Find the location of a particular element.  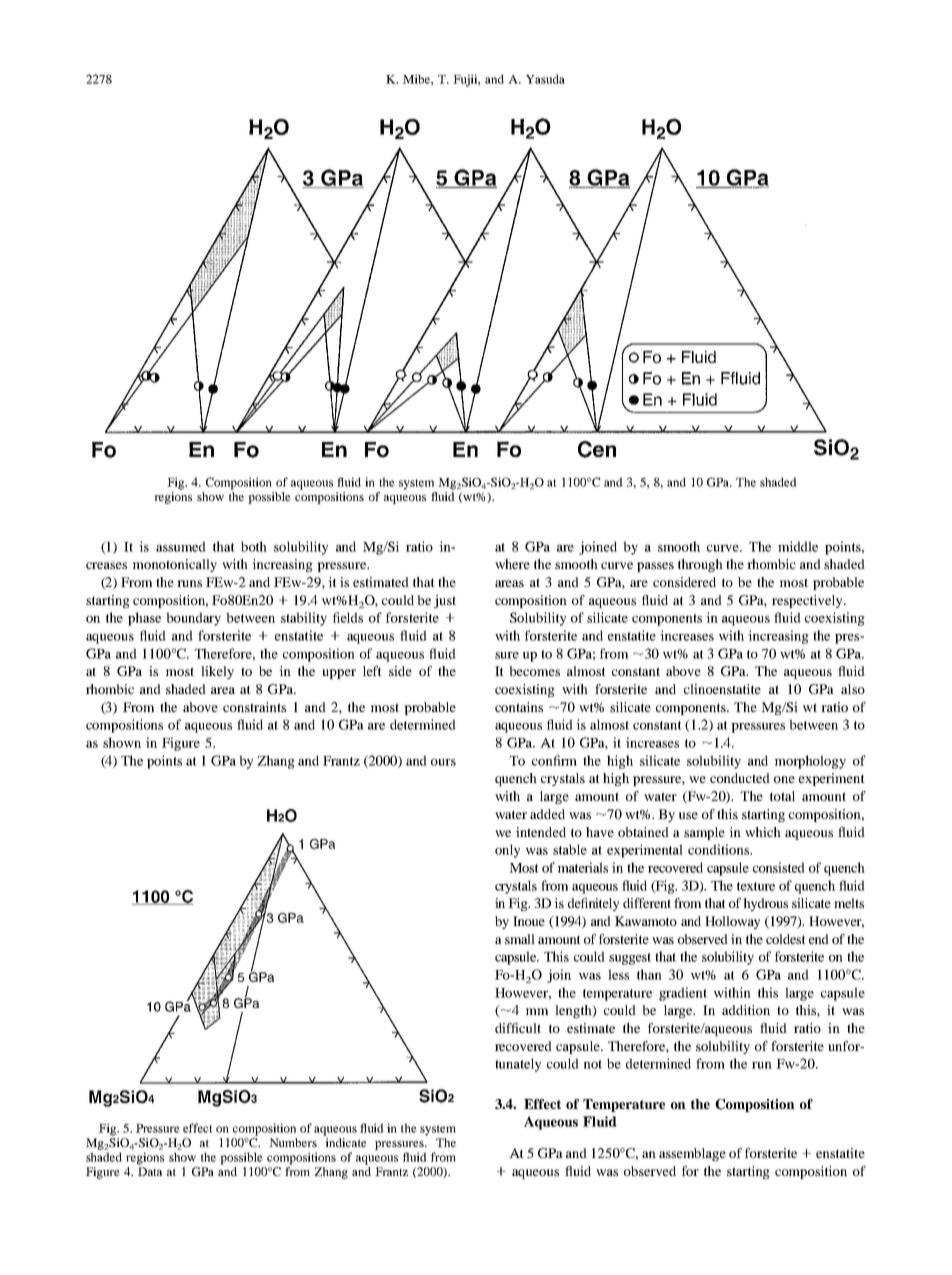

intended is located at coordinates (541, 832).
